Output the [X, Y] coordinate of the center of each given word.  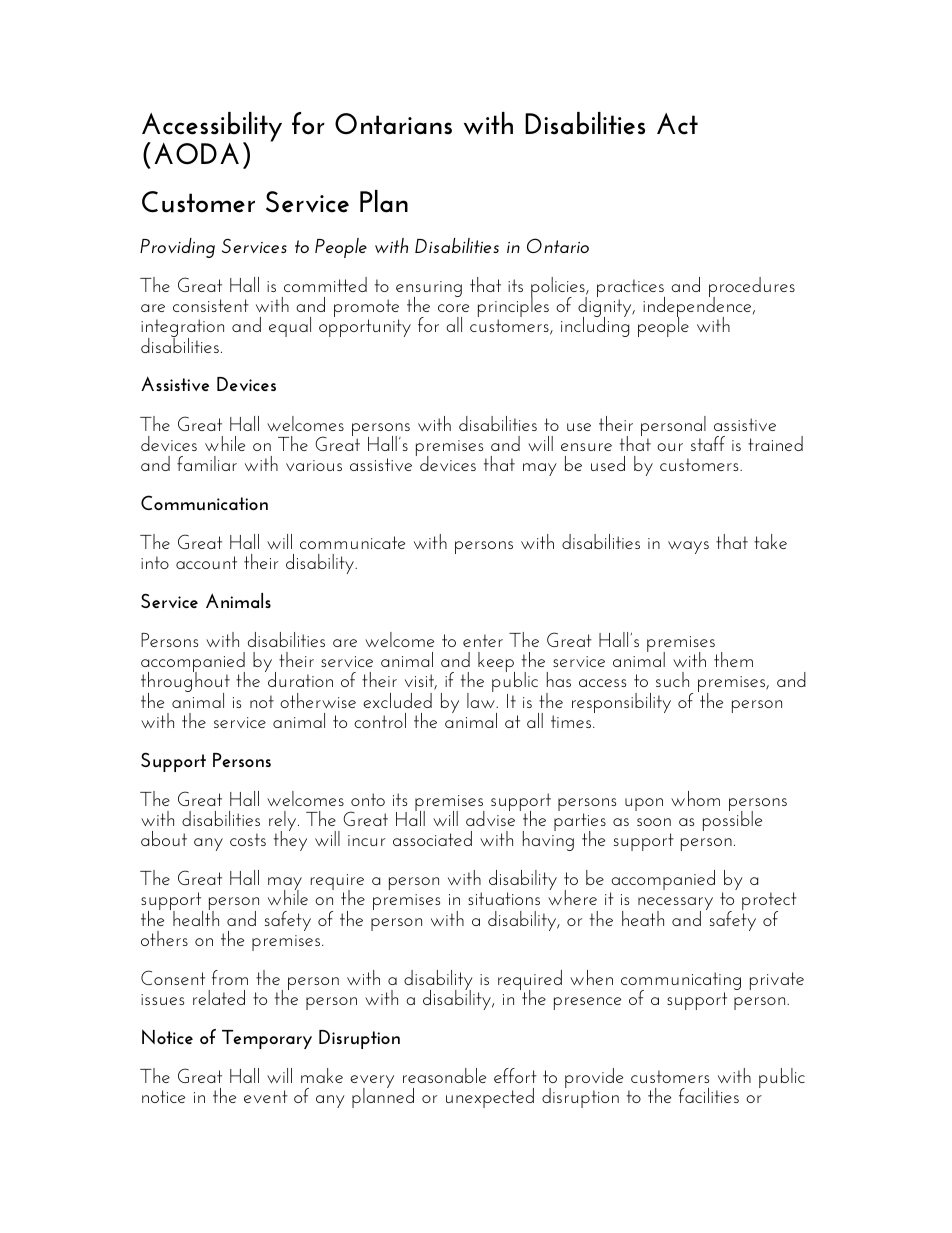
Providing [177, 248]
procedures [752, 288]
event [266, 1096]
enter [483, 640]
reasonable [444, 1075]
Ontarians [393, 124]
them [733, 659]
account [206, 562]
